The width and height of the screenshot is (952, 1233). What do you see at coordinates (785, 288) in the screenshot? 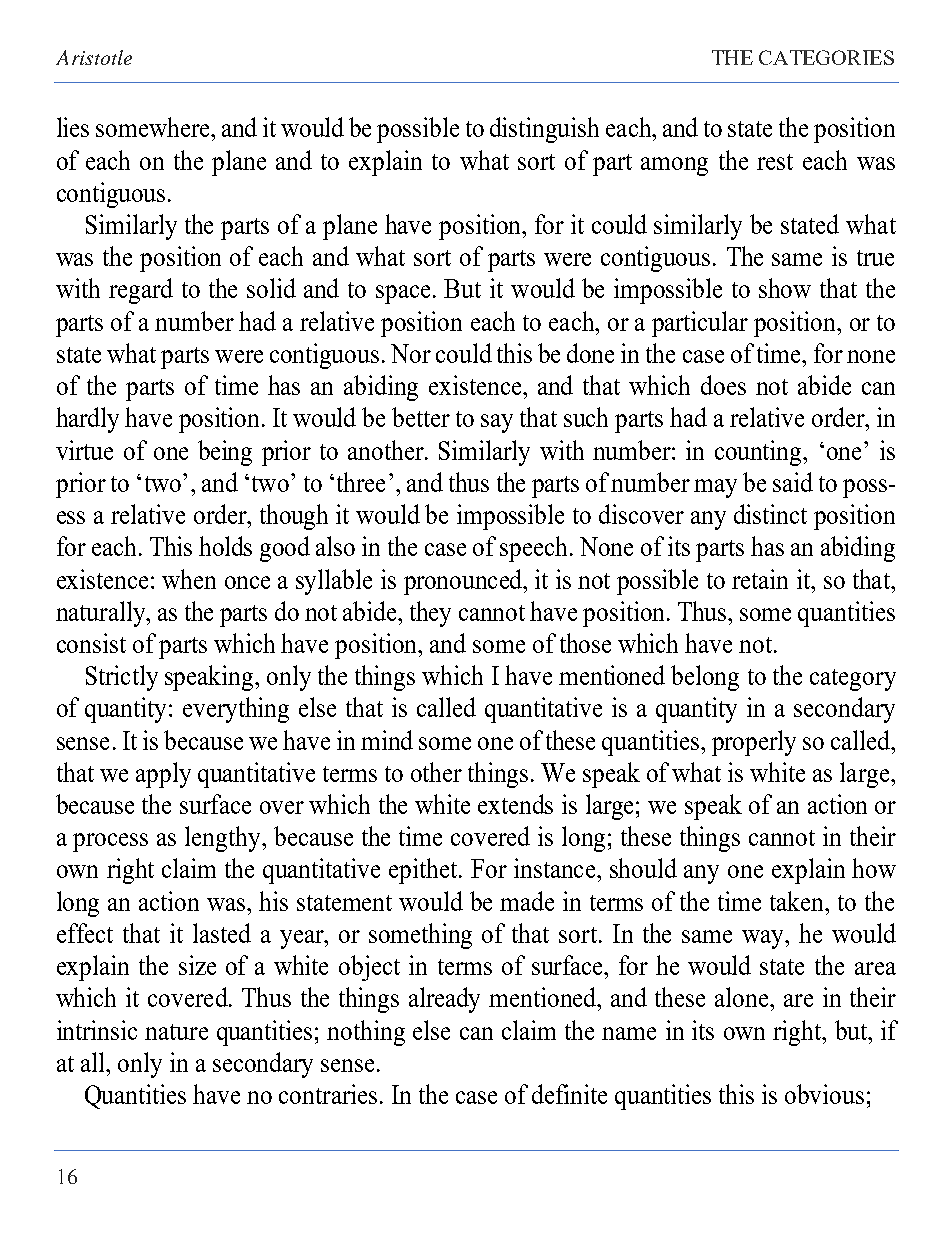
I see `show` at bounding box center [785, 288].
